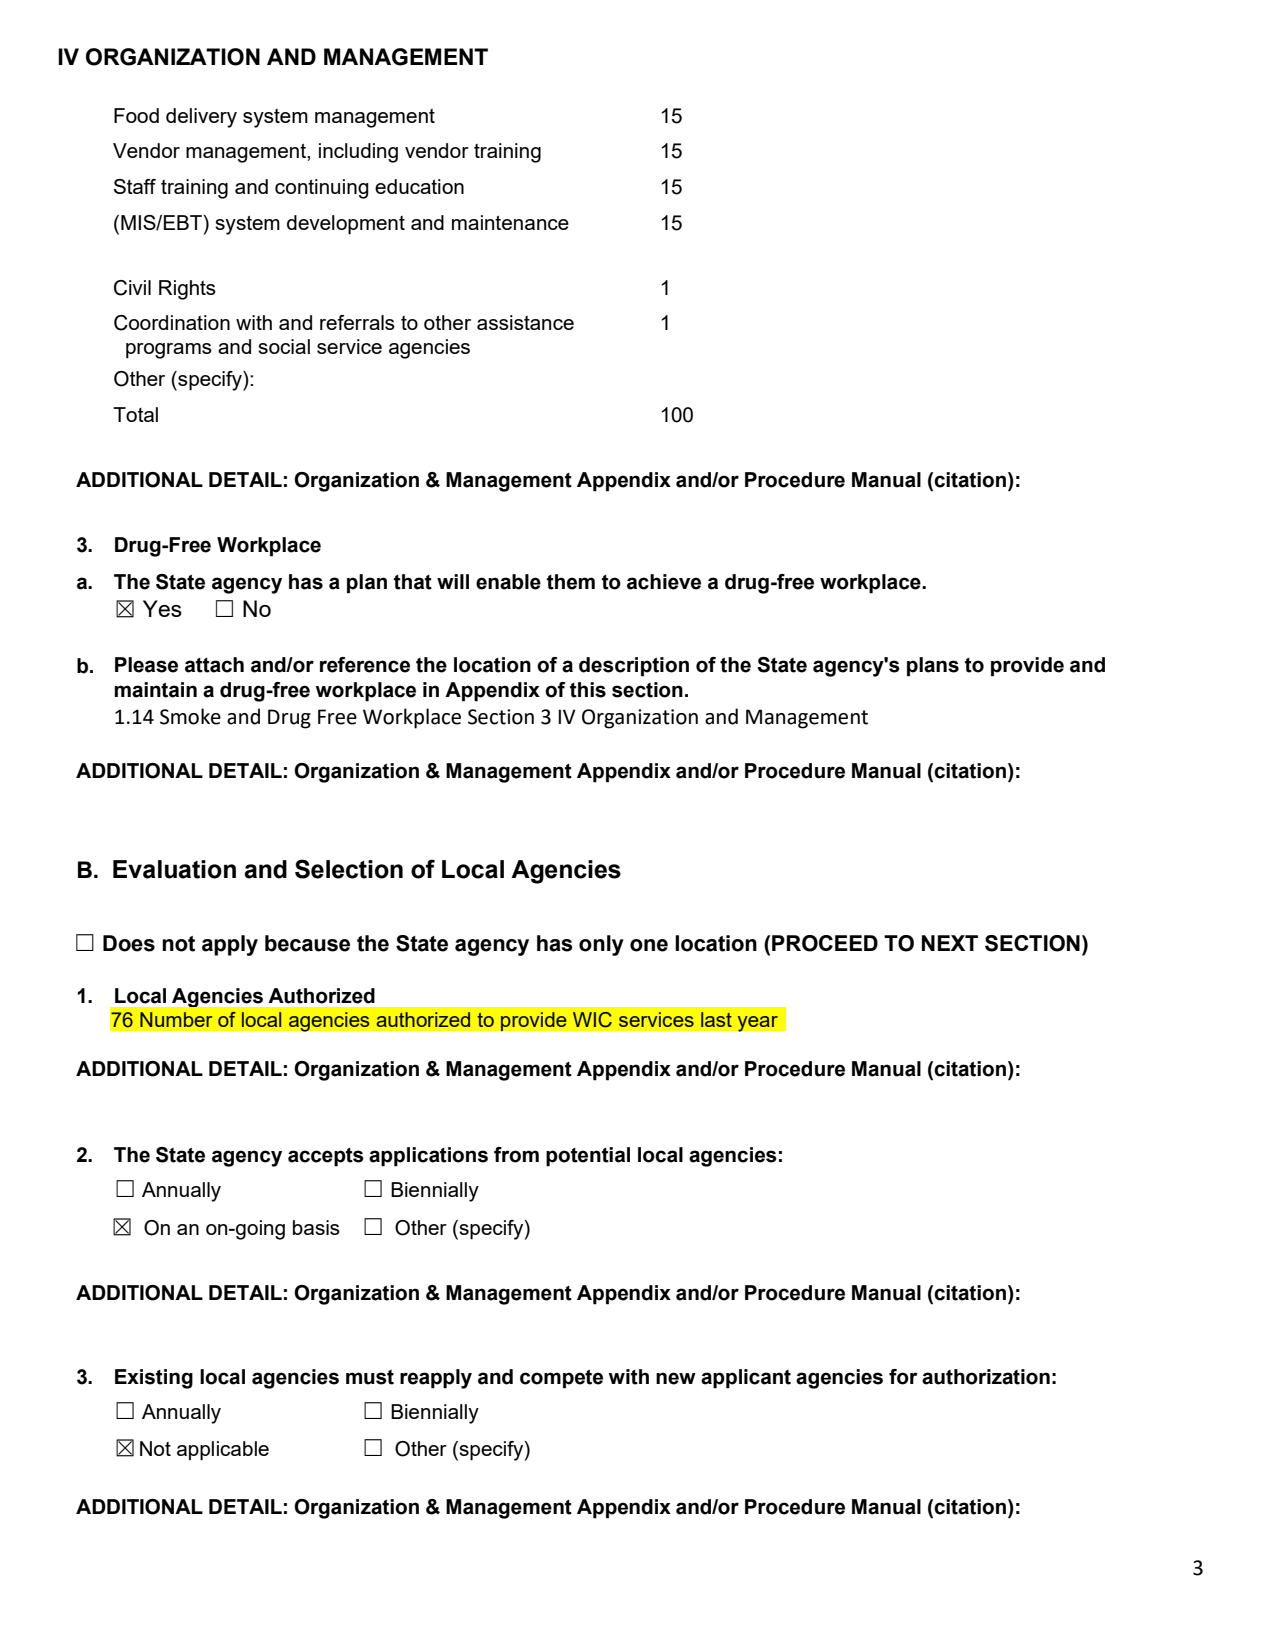  Describe the element at coordinates (190, 716) in the image. I see `Smoke` at that location.
